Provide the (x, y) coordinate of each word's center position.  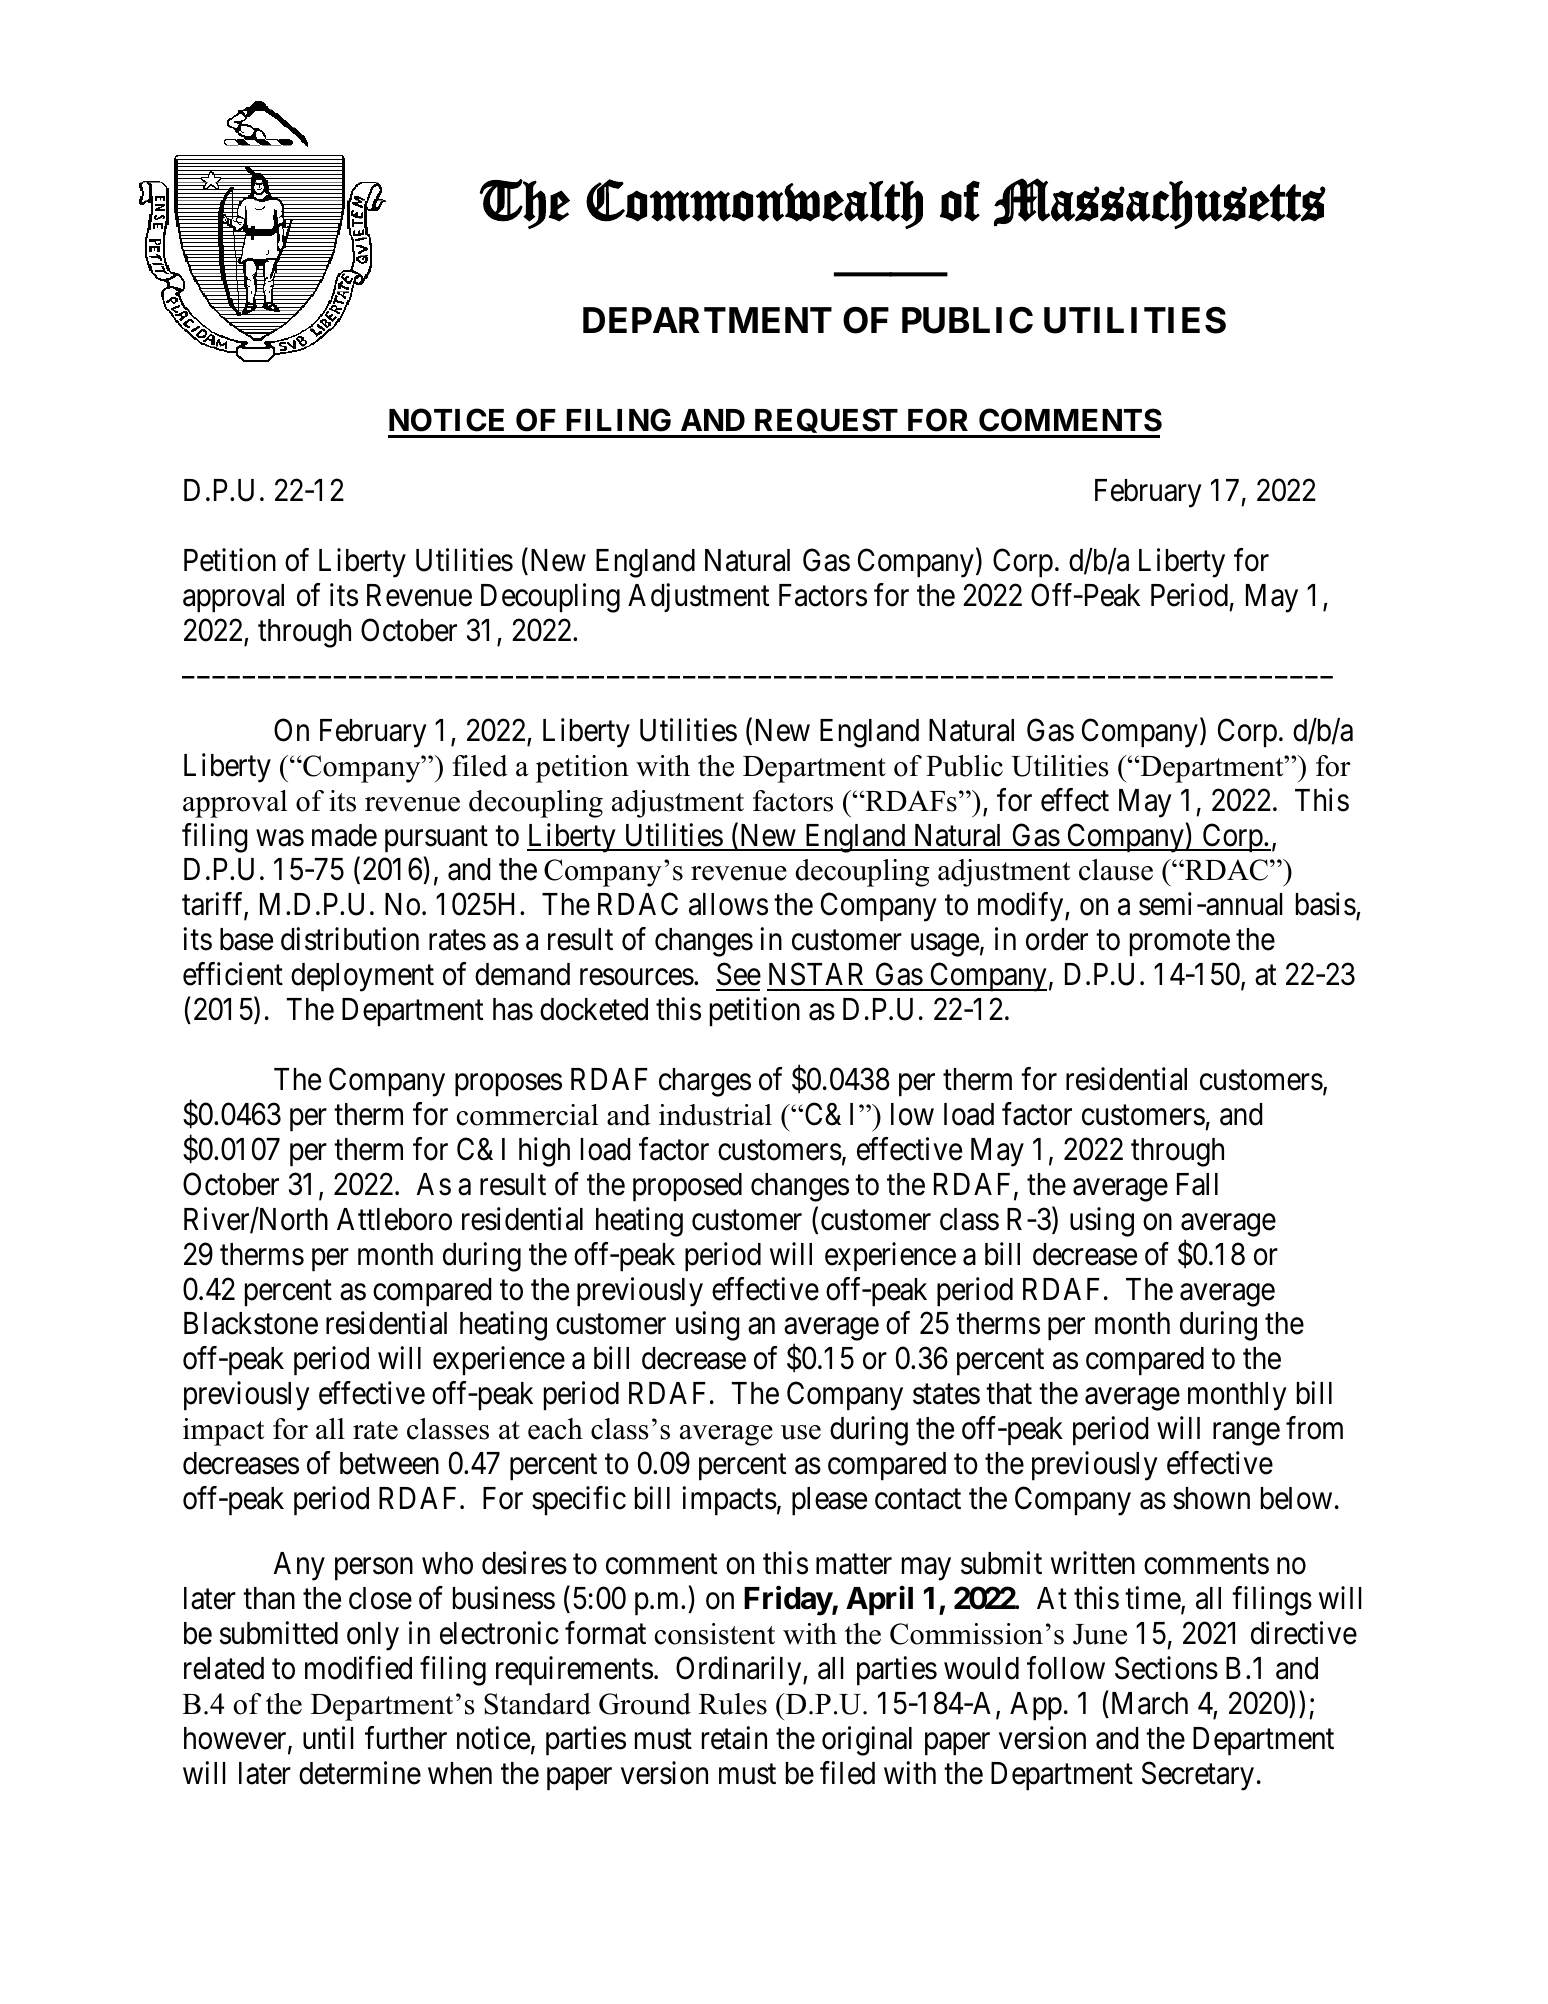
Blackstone (251, 1323)
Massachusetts (1160, 203)
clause (1116, 870)
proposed (687, 1187)
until (328, 1737)
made (344, 835)
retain (734, 1738)
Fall (1197, 1184)
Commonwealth (754, 204)
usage (945, 945)
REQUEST (826, 423)
